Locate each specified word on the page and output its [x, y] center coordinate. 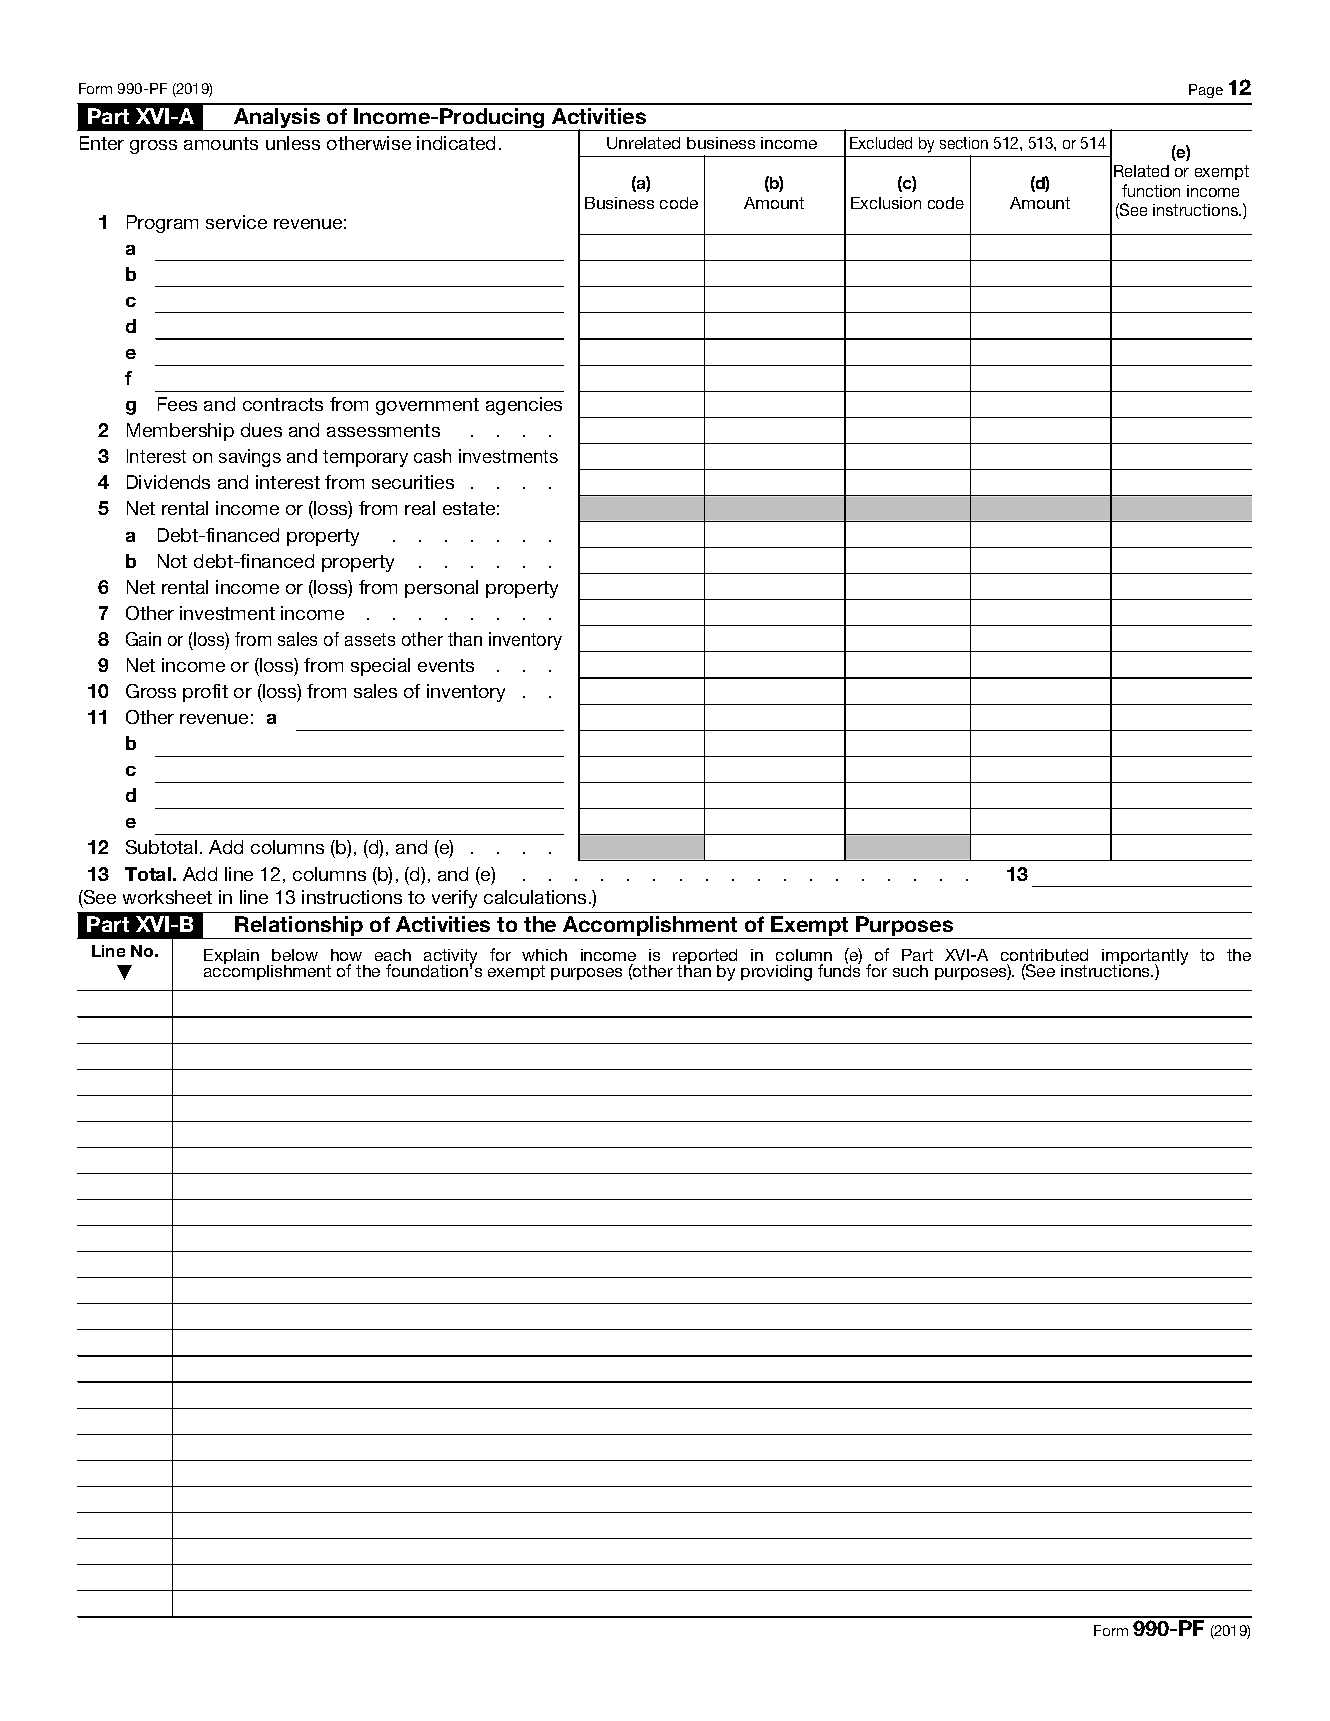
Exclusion [886, 203]
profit [205, 693]
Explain [231, 956]
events [446, 665]
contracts [283, 404]
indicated [456, 143]
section [964, 143]
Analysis [277, 119]
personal [441, 589]
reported [705, 958]
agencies [524, 406]
